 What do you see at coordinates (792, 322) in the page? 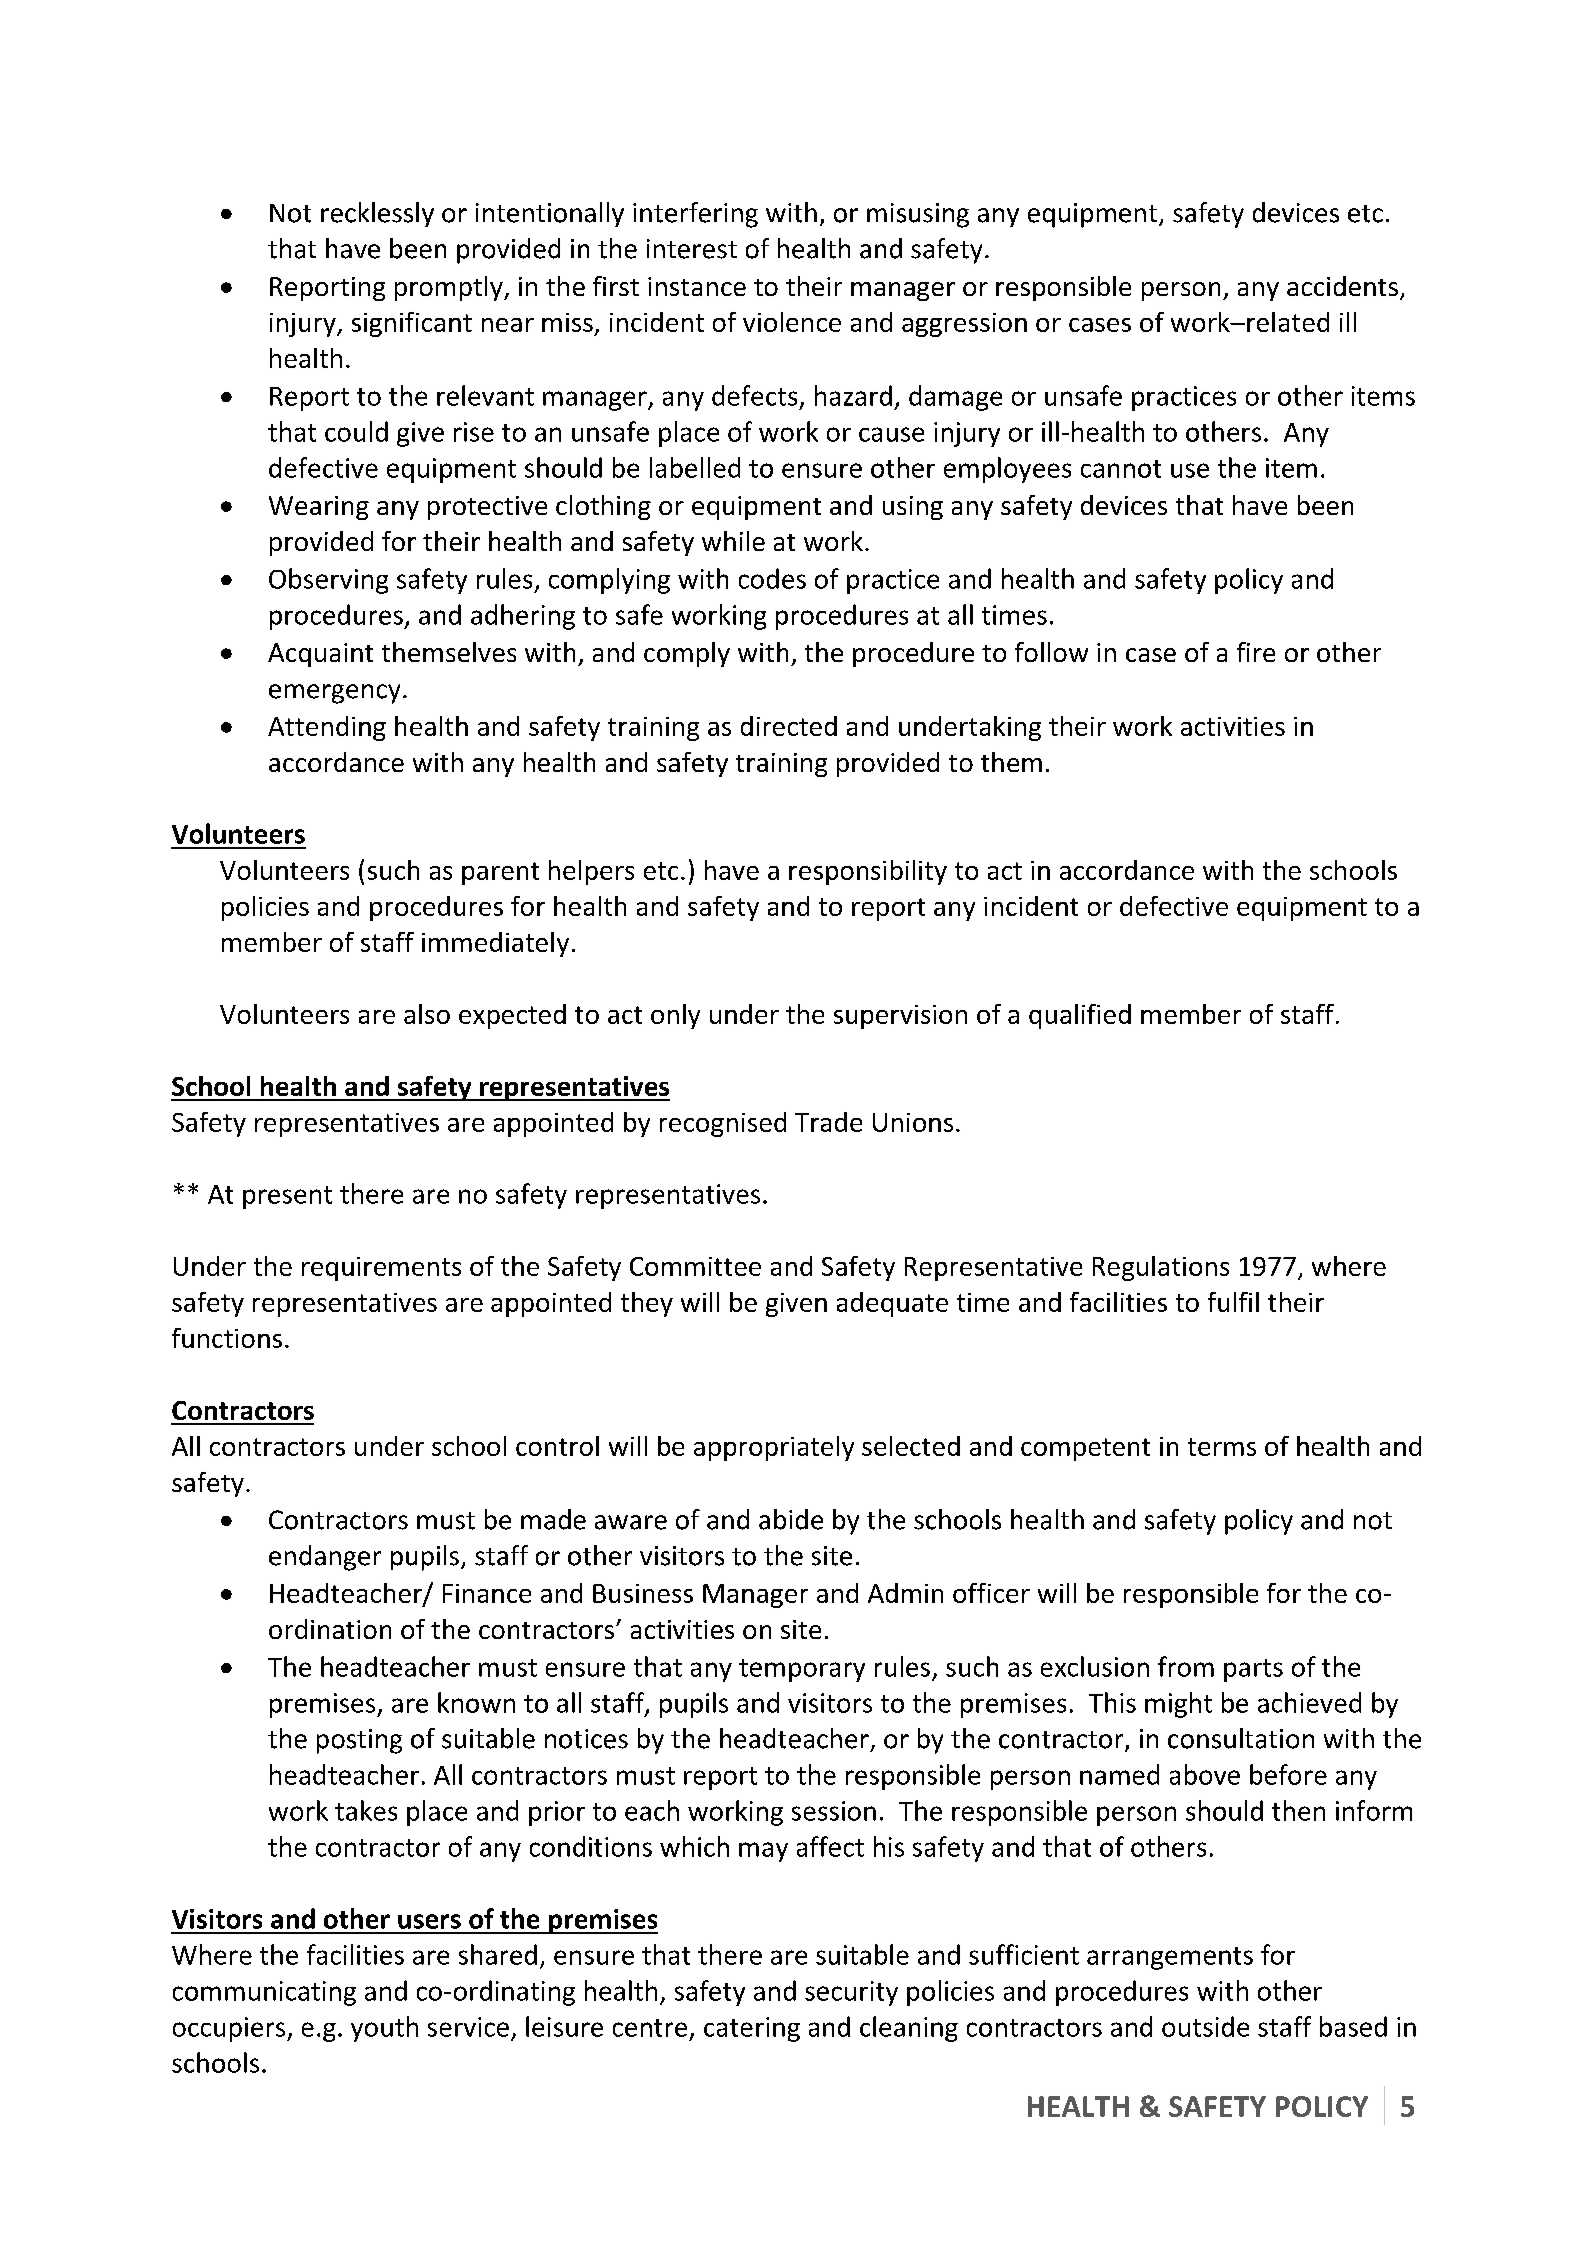
I see `violence` at bounding box center [792, 322].
